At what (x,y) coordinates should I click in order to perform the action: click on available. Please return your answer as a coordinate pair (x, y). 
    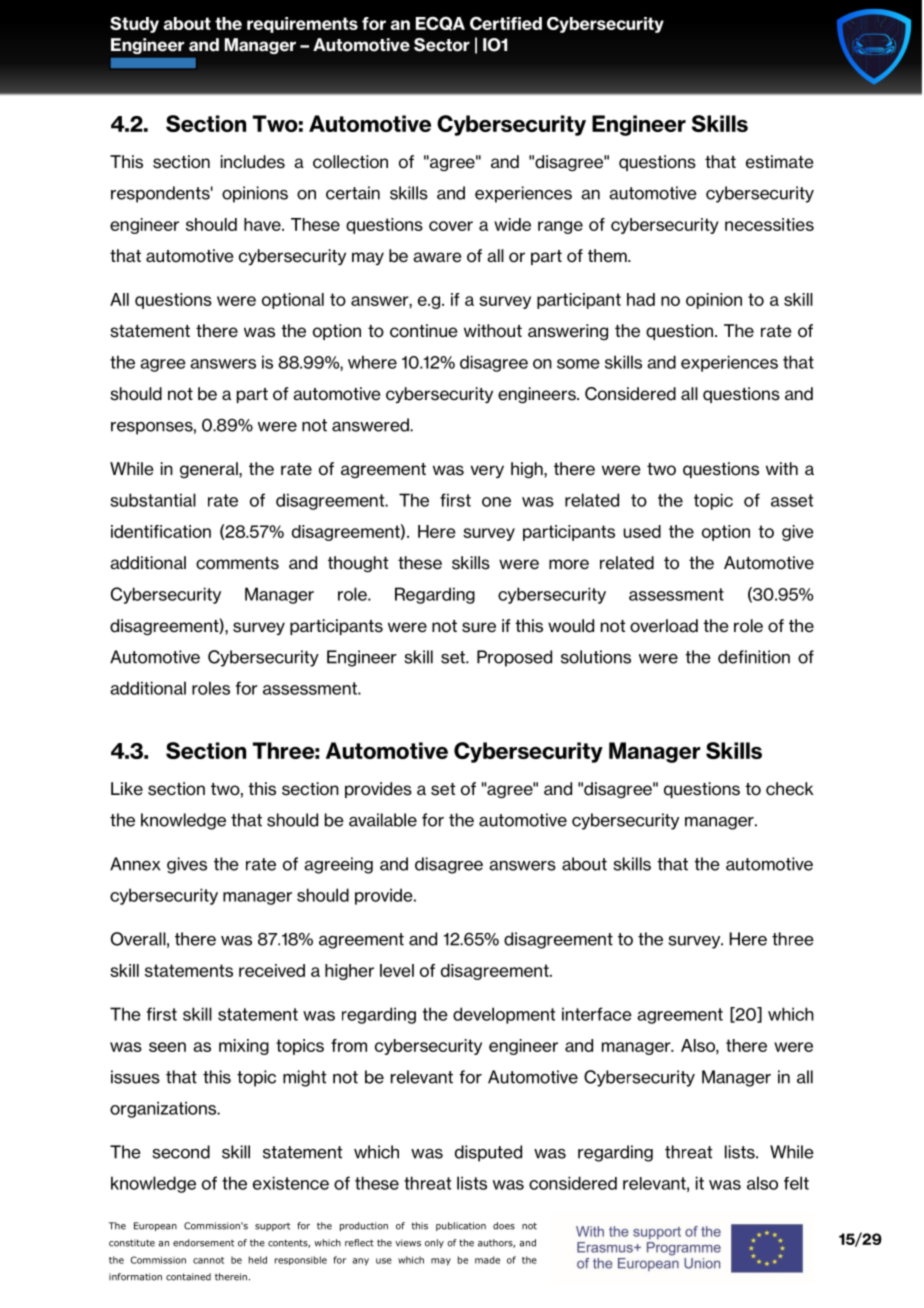
    Looking at the image, I should click on (383, 820).
